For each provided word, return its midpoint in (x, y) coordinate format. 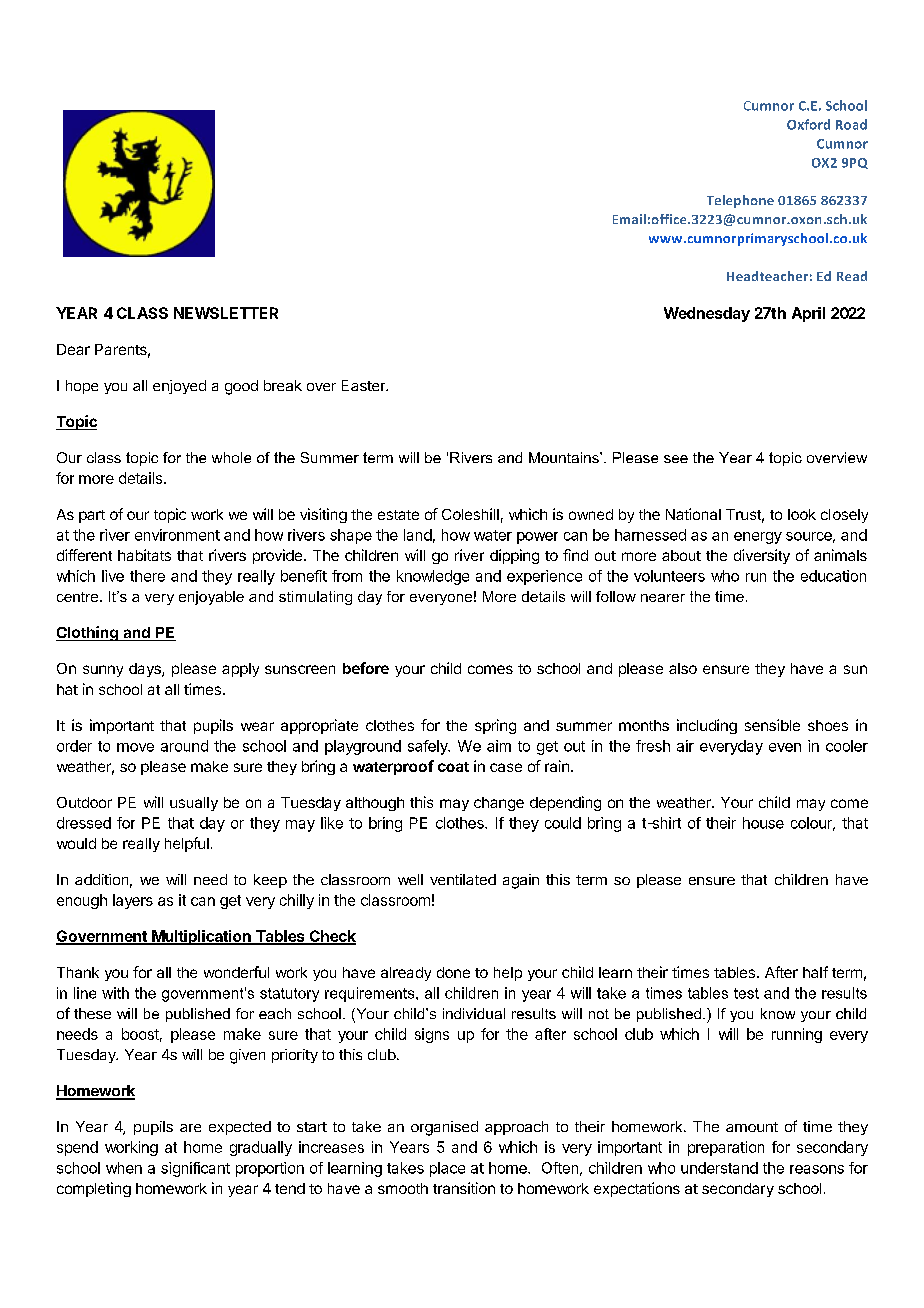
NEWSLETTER (226, 313)
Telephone (740, 201)
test (746, 993)
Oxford (808, 124)
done (453, 972)
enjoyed (179, 387)
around (184, 746)
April (808, 314)
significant (195, 1169)
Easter (365, 385)
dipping (514, 556)
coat (453, 767)
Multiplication (201, 937)
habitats (144, 555)
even (785, 747)
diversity (762, 556)
